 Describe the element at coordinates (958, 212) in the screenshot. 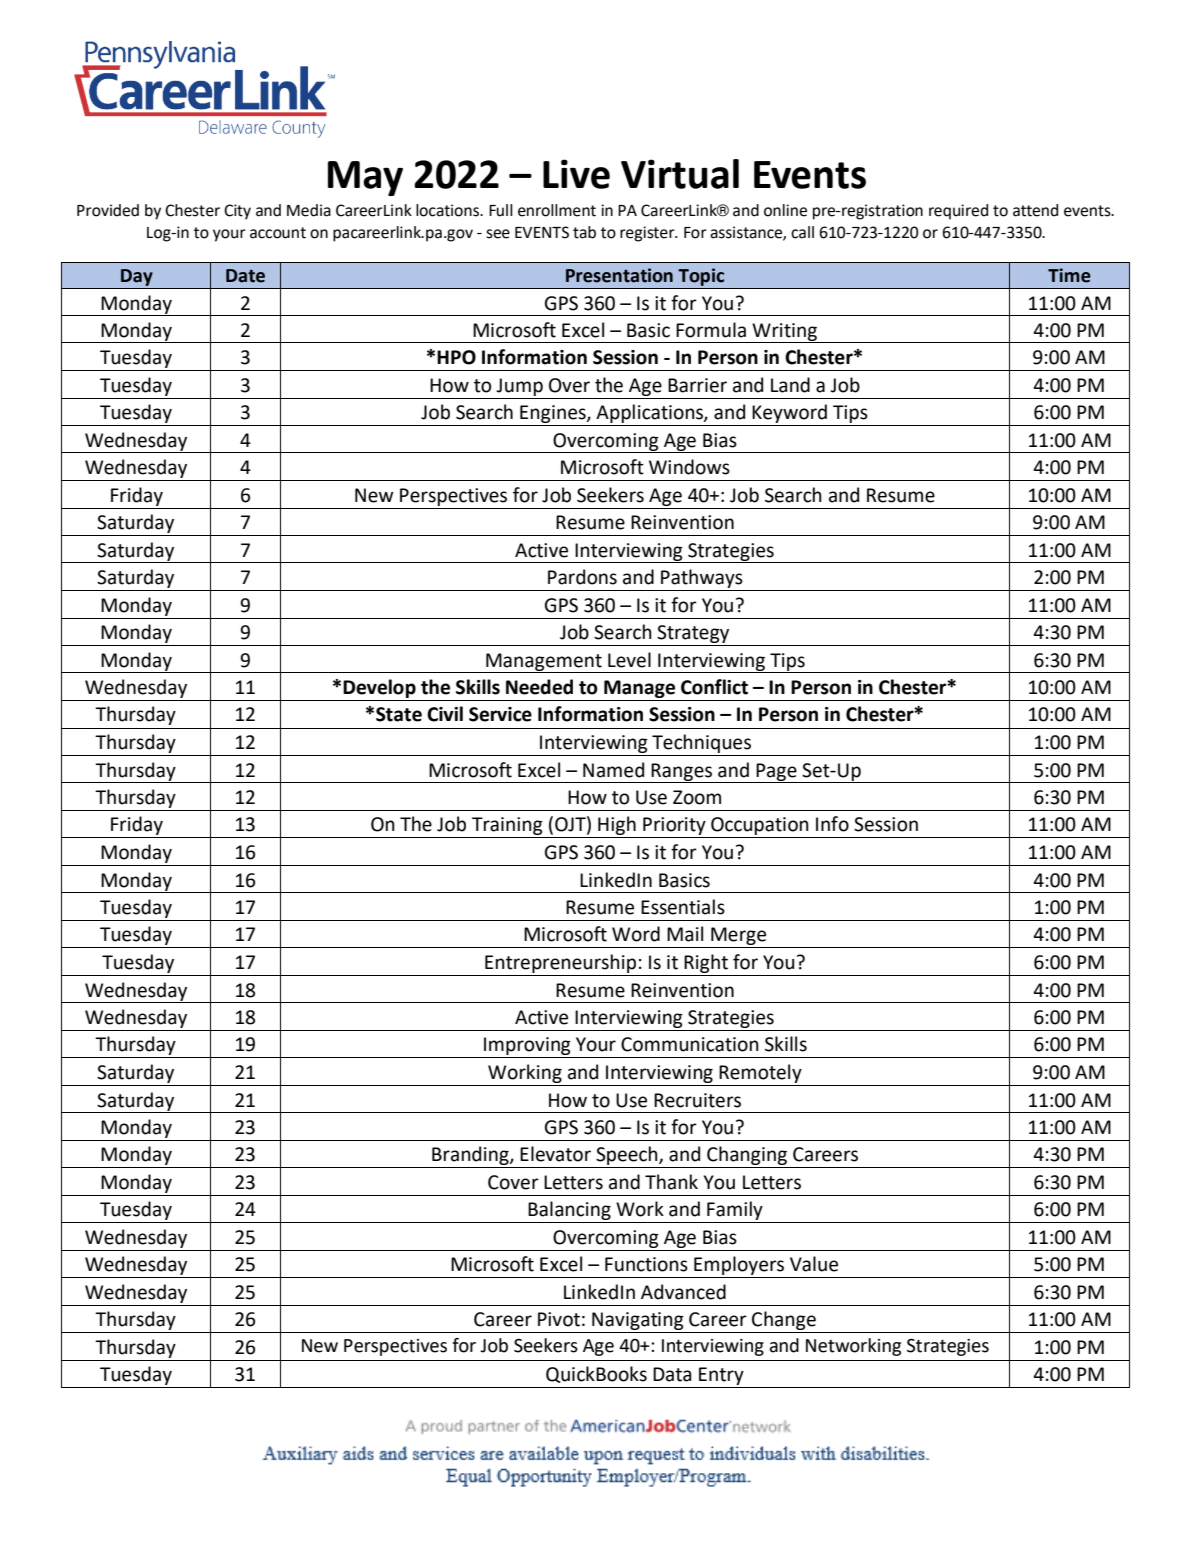

I see `required` at that location.
